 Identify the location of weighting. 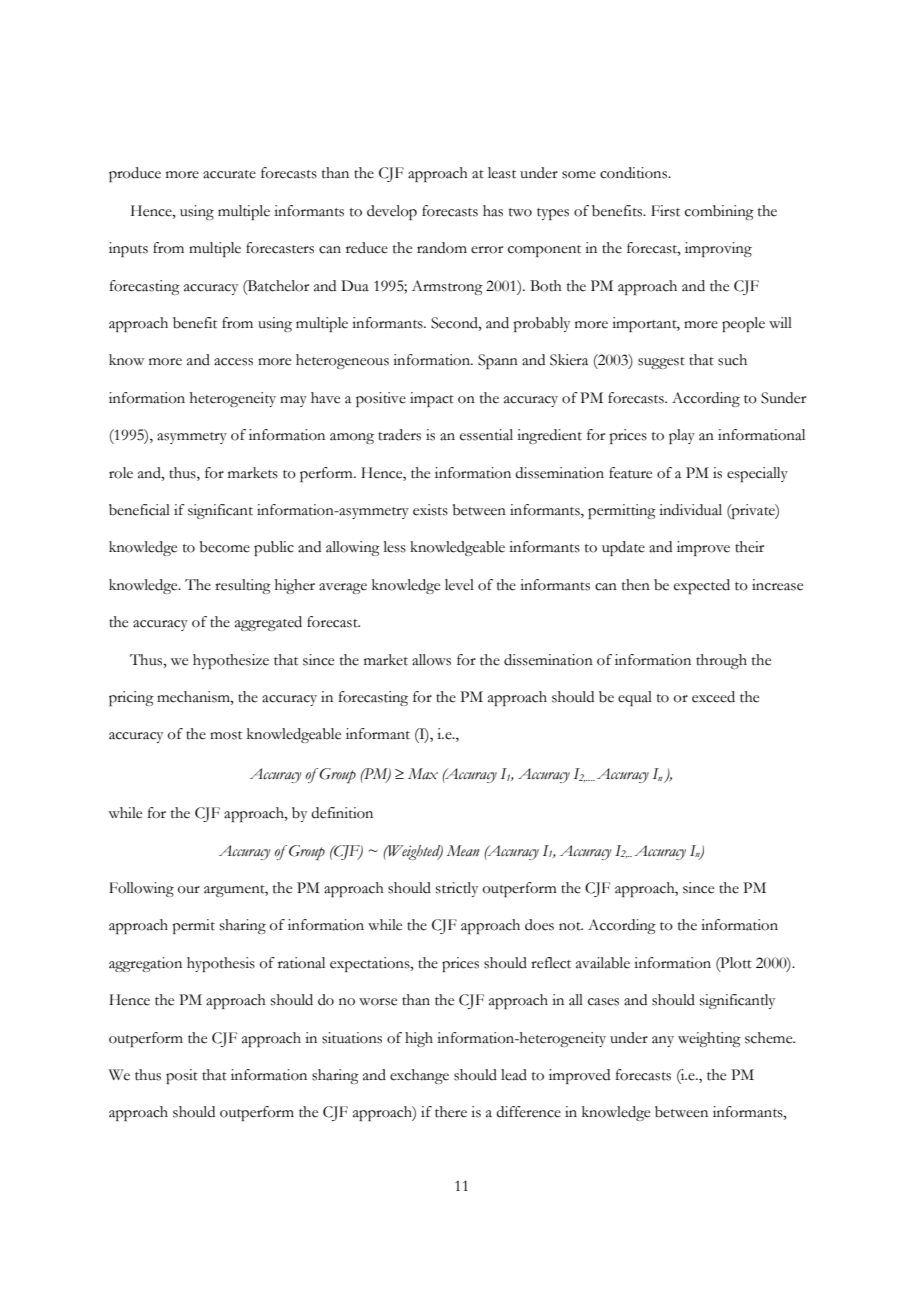
(709, 1039).
